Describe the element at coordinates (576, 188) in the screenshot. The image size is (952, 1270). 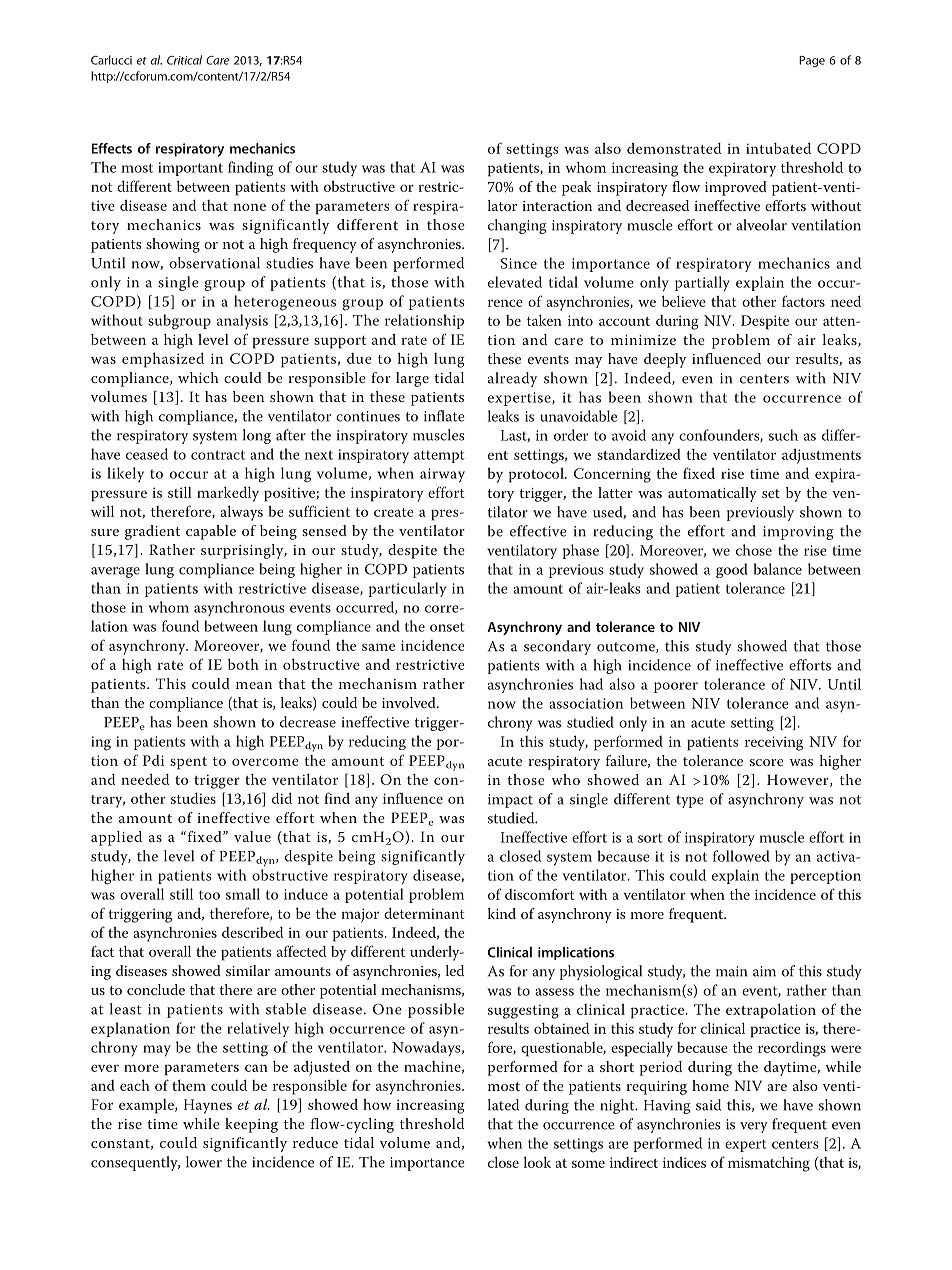
I see `peak` at that location.
